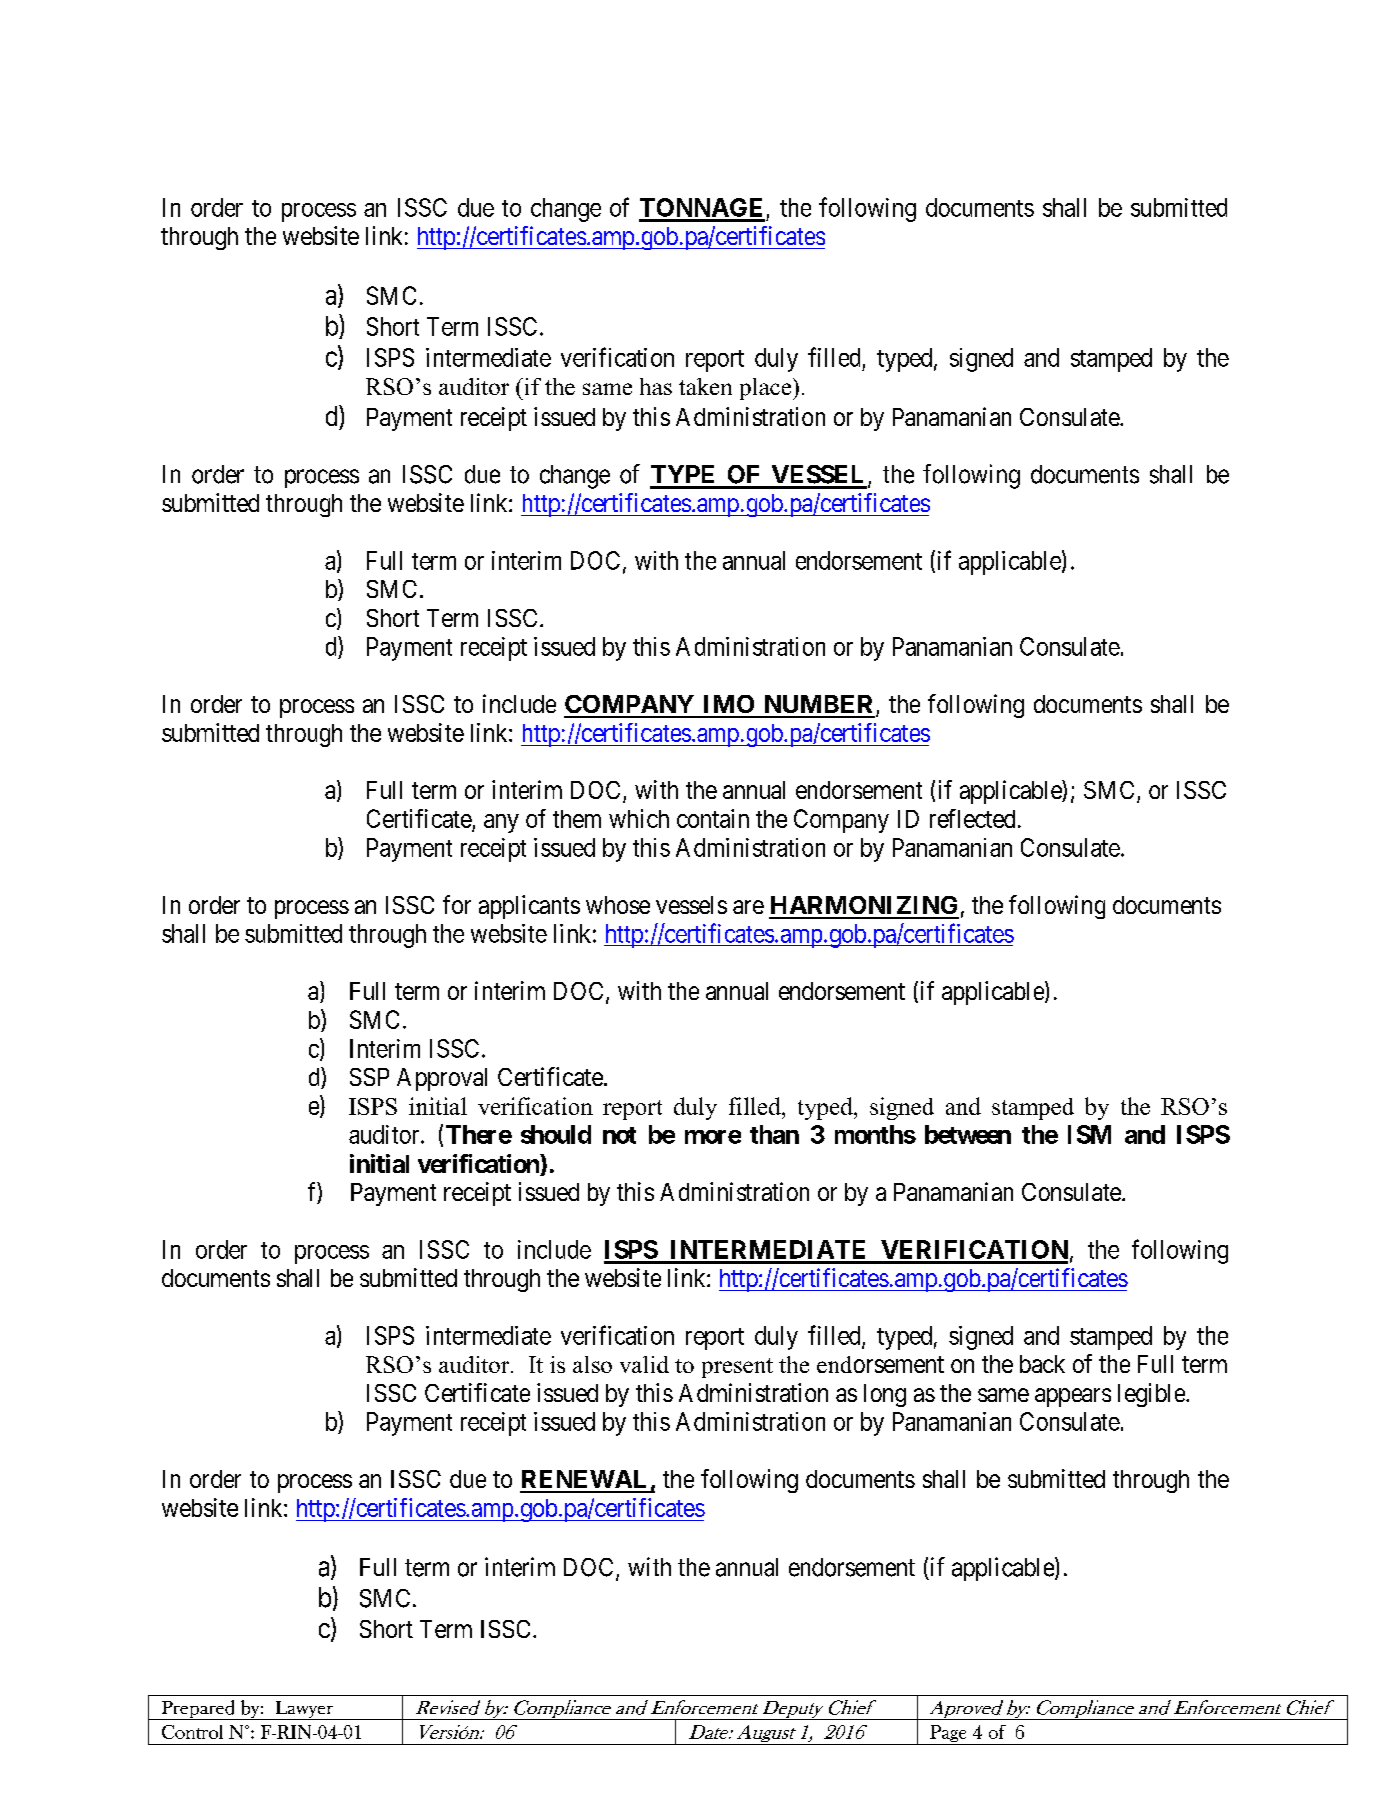 This document has width=1389, height=1797. Describe the element at coordinates (644, 1364) in the document. I see `valid` at that location.
